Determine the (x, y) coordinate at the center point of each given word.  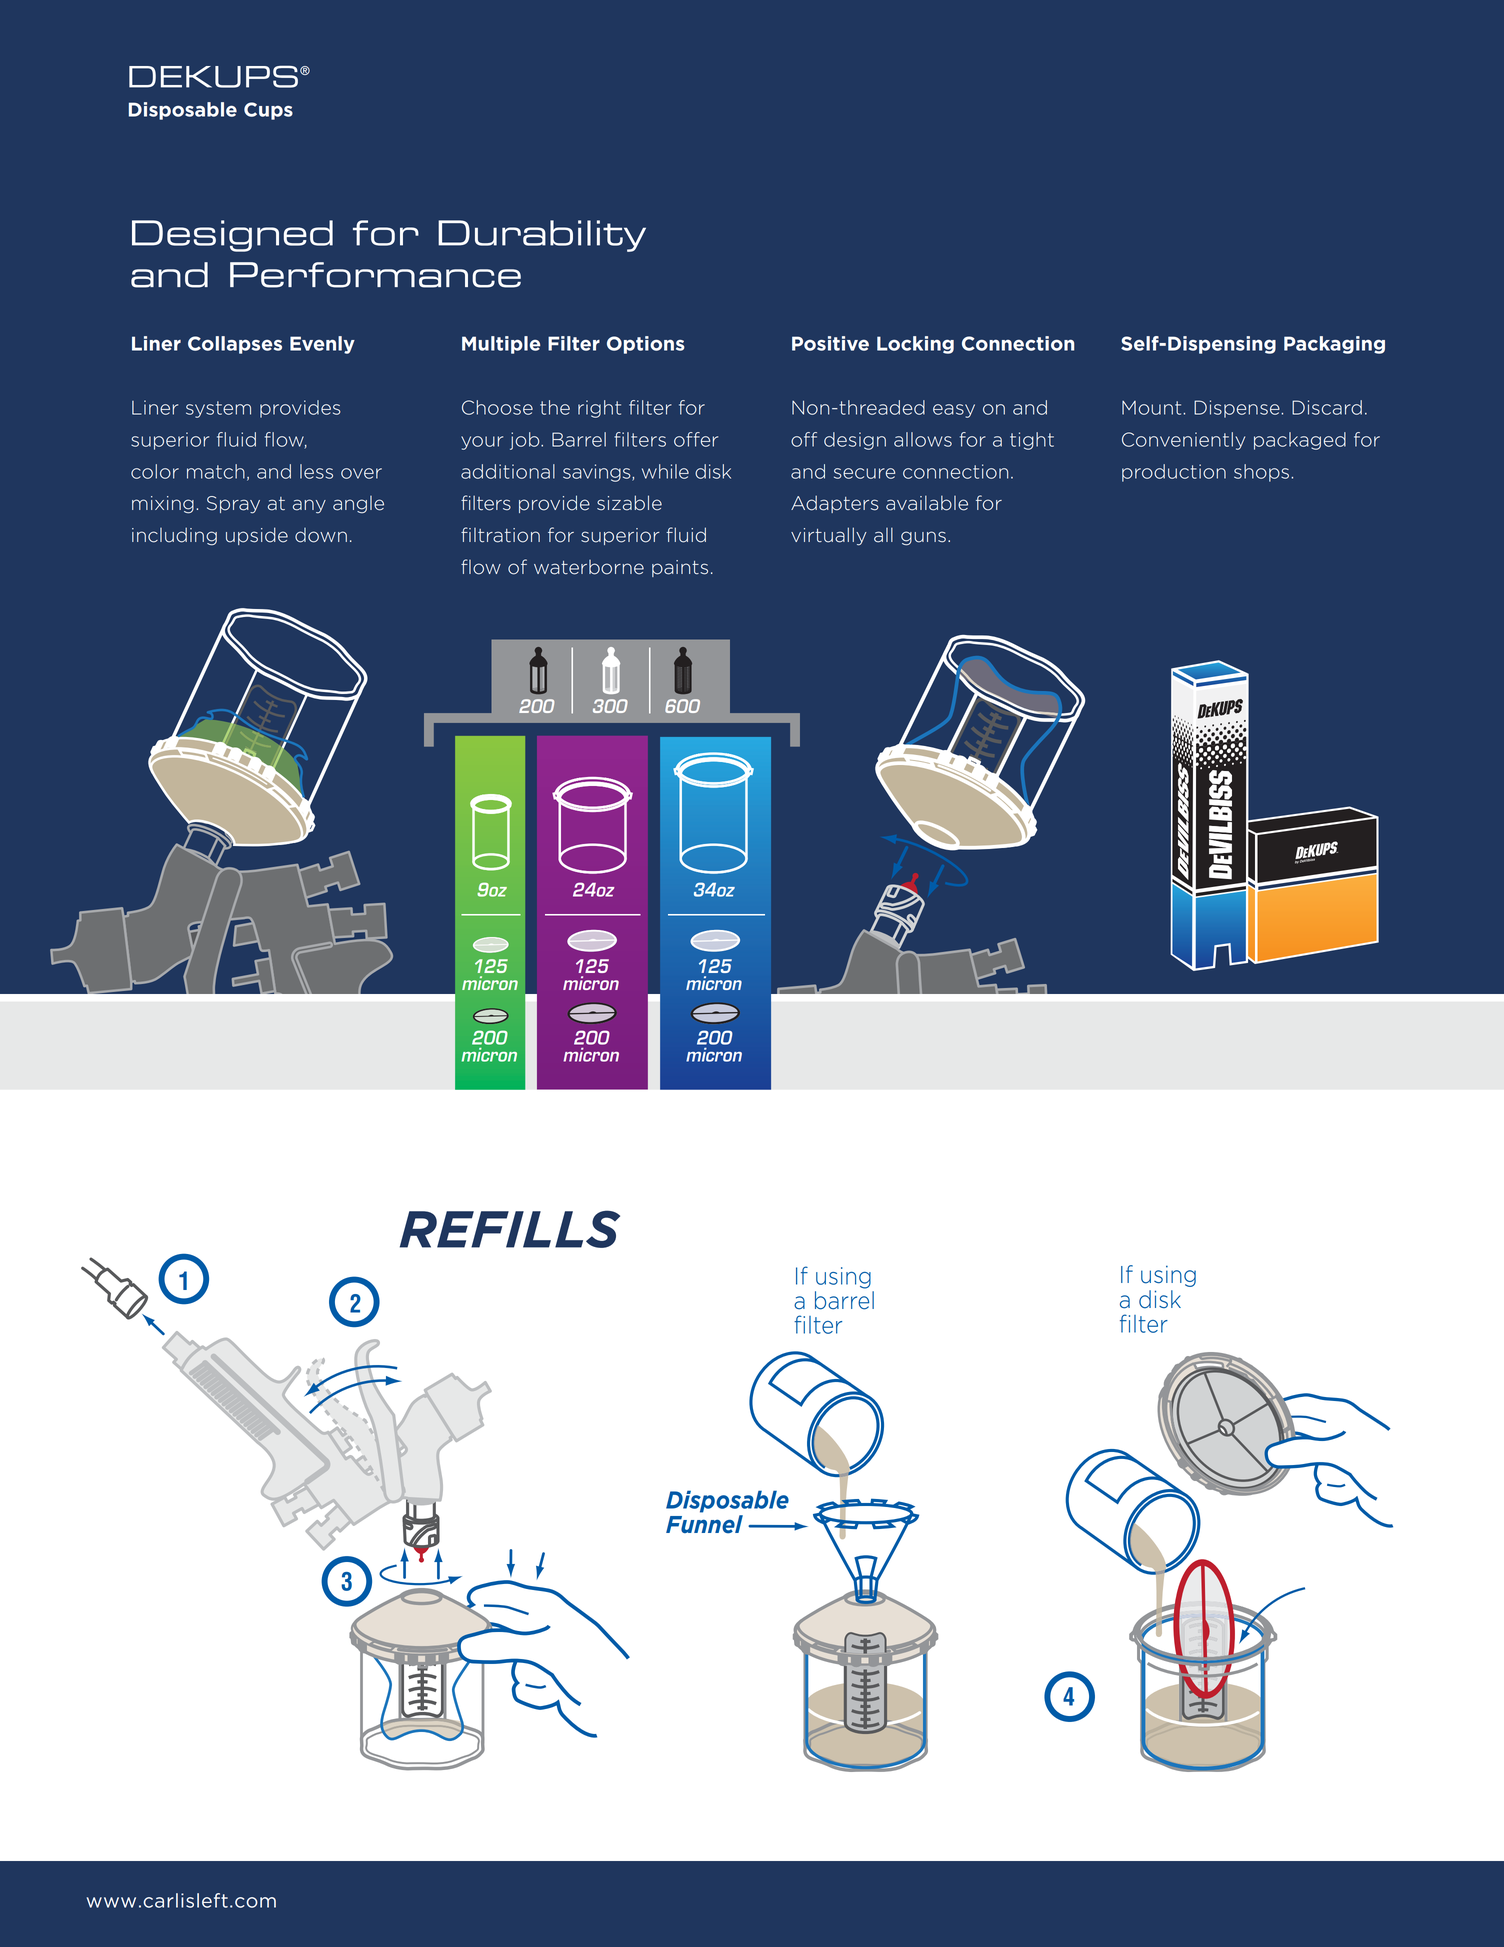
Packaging (1334, 345)
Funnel (704, 1524)
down (321, 535)
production (1174, 473)
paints (680, 568)
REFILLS (510, 1229)
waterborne (589, 567)
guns (923, 538)
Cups (268, 111)
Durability (542, 236)
